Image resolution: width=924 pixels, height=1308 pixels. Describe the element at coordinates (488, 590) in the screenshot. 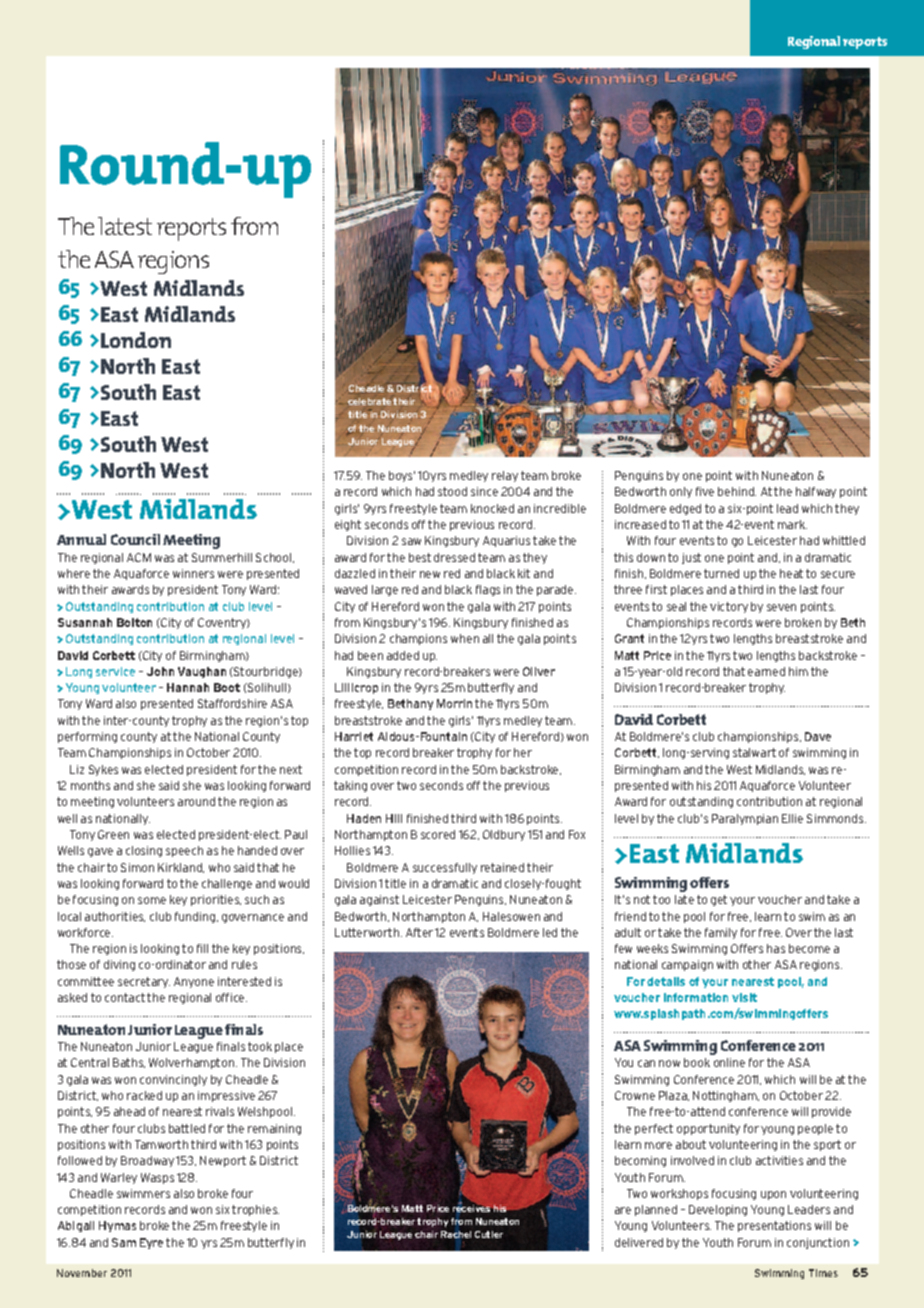

I see `flags` at that location.
